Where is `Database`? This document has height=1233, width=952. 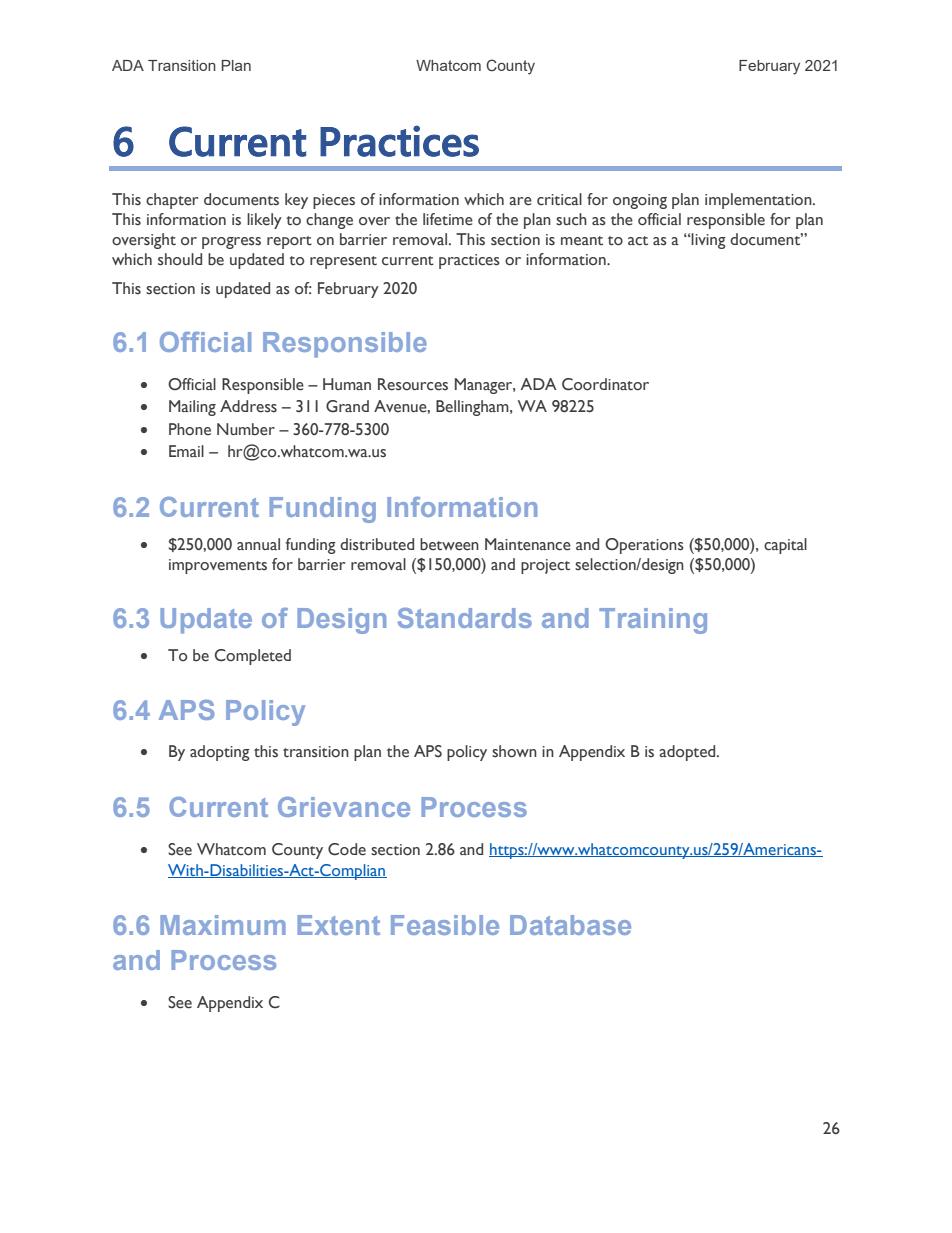
Database is located at coordinates (570, 925).
